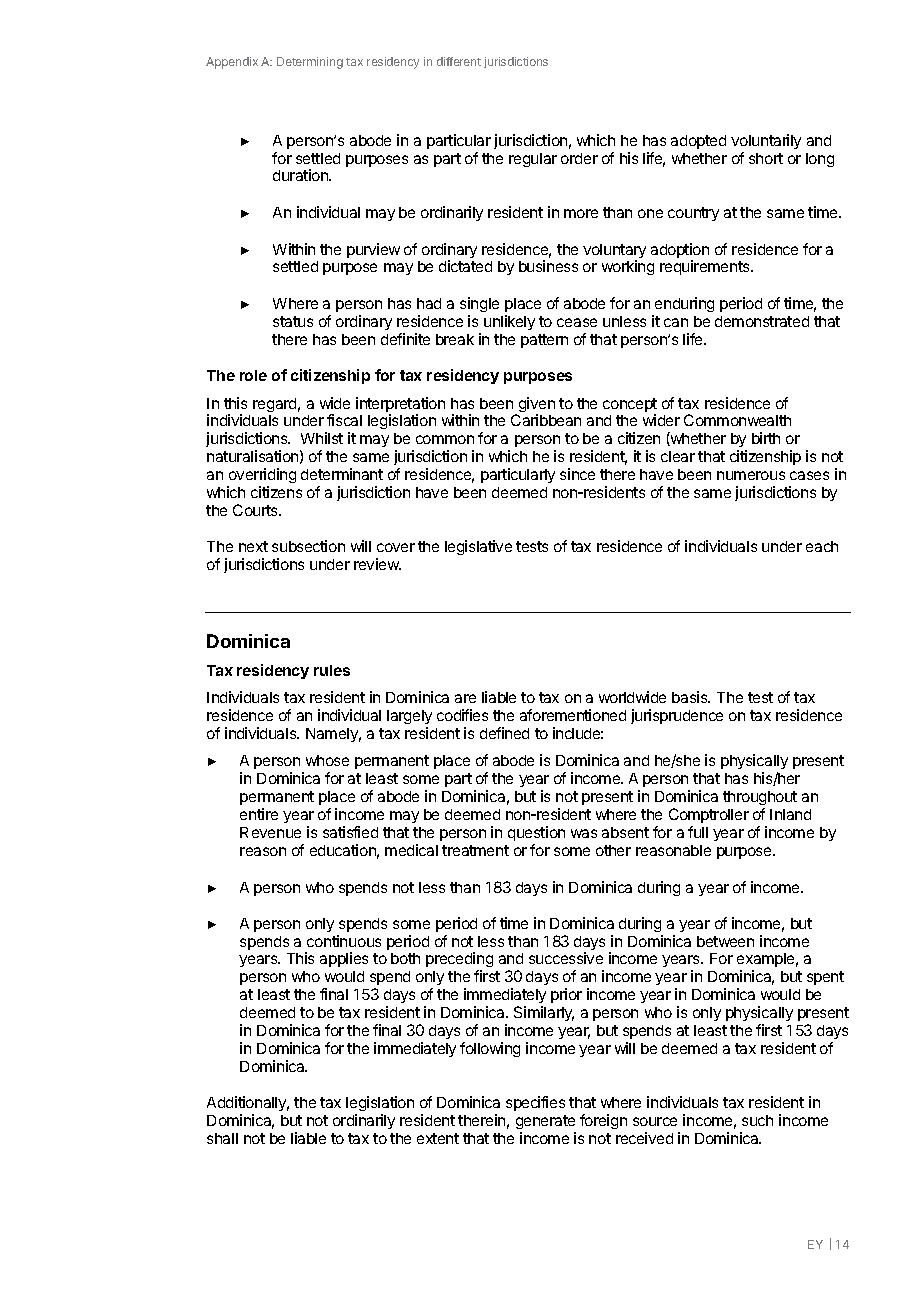  I want to click on demonstrated, so click(762, 321).
